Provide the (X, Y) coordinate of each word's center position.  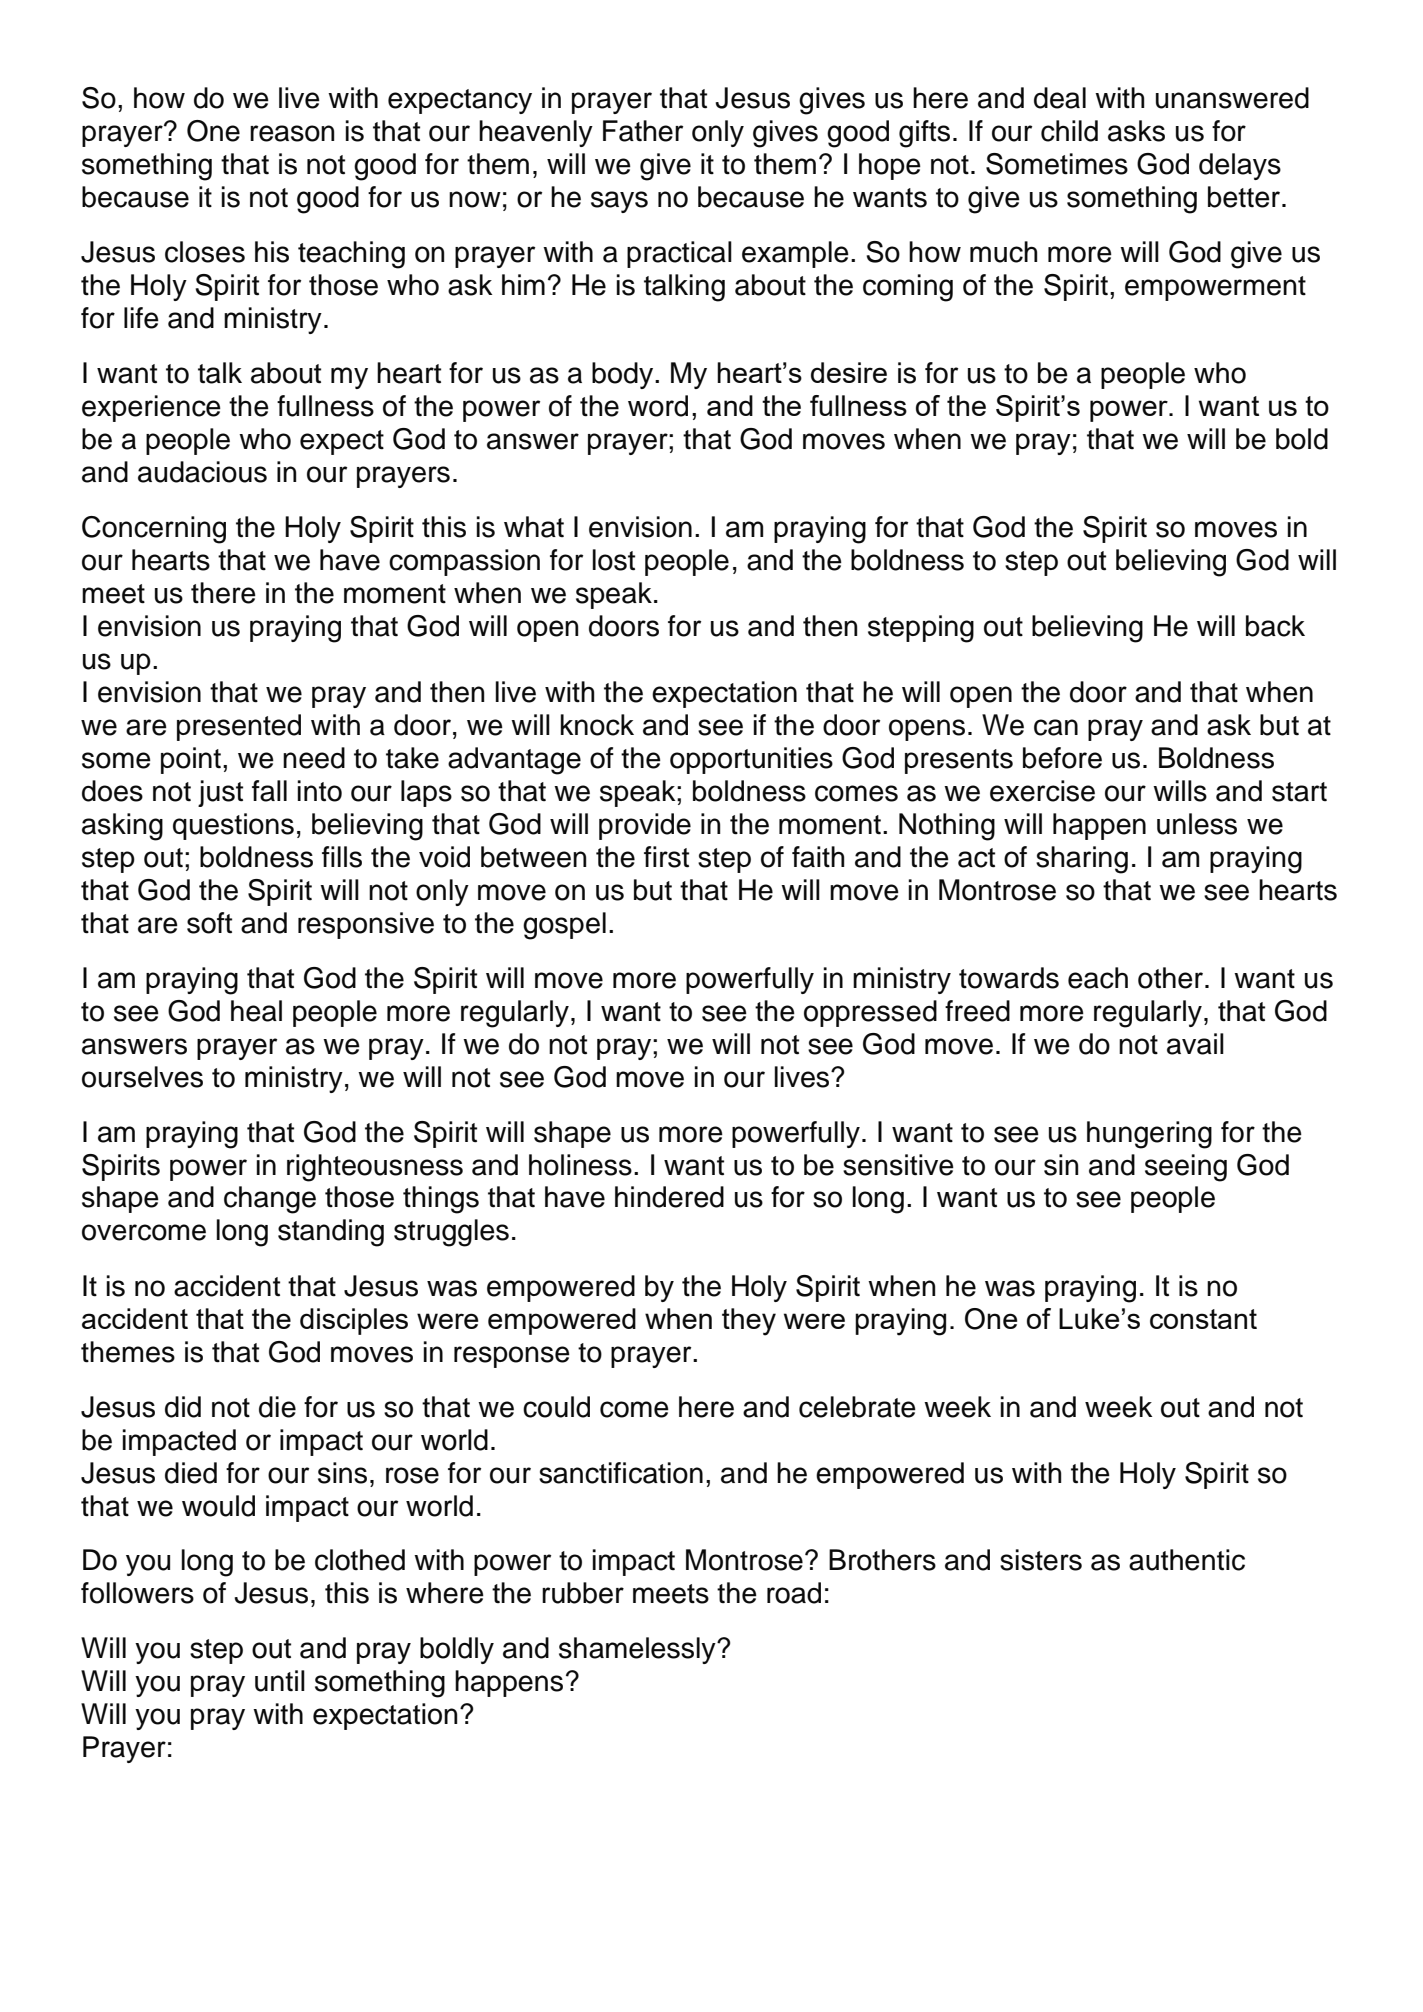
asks (1136, 131)
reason (292, 133)
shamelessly (638, 1650)
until (280, 1681)
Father (643, 131)
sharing (1082, 860)
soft (209, 923)
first (666, 857)
